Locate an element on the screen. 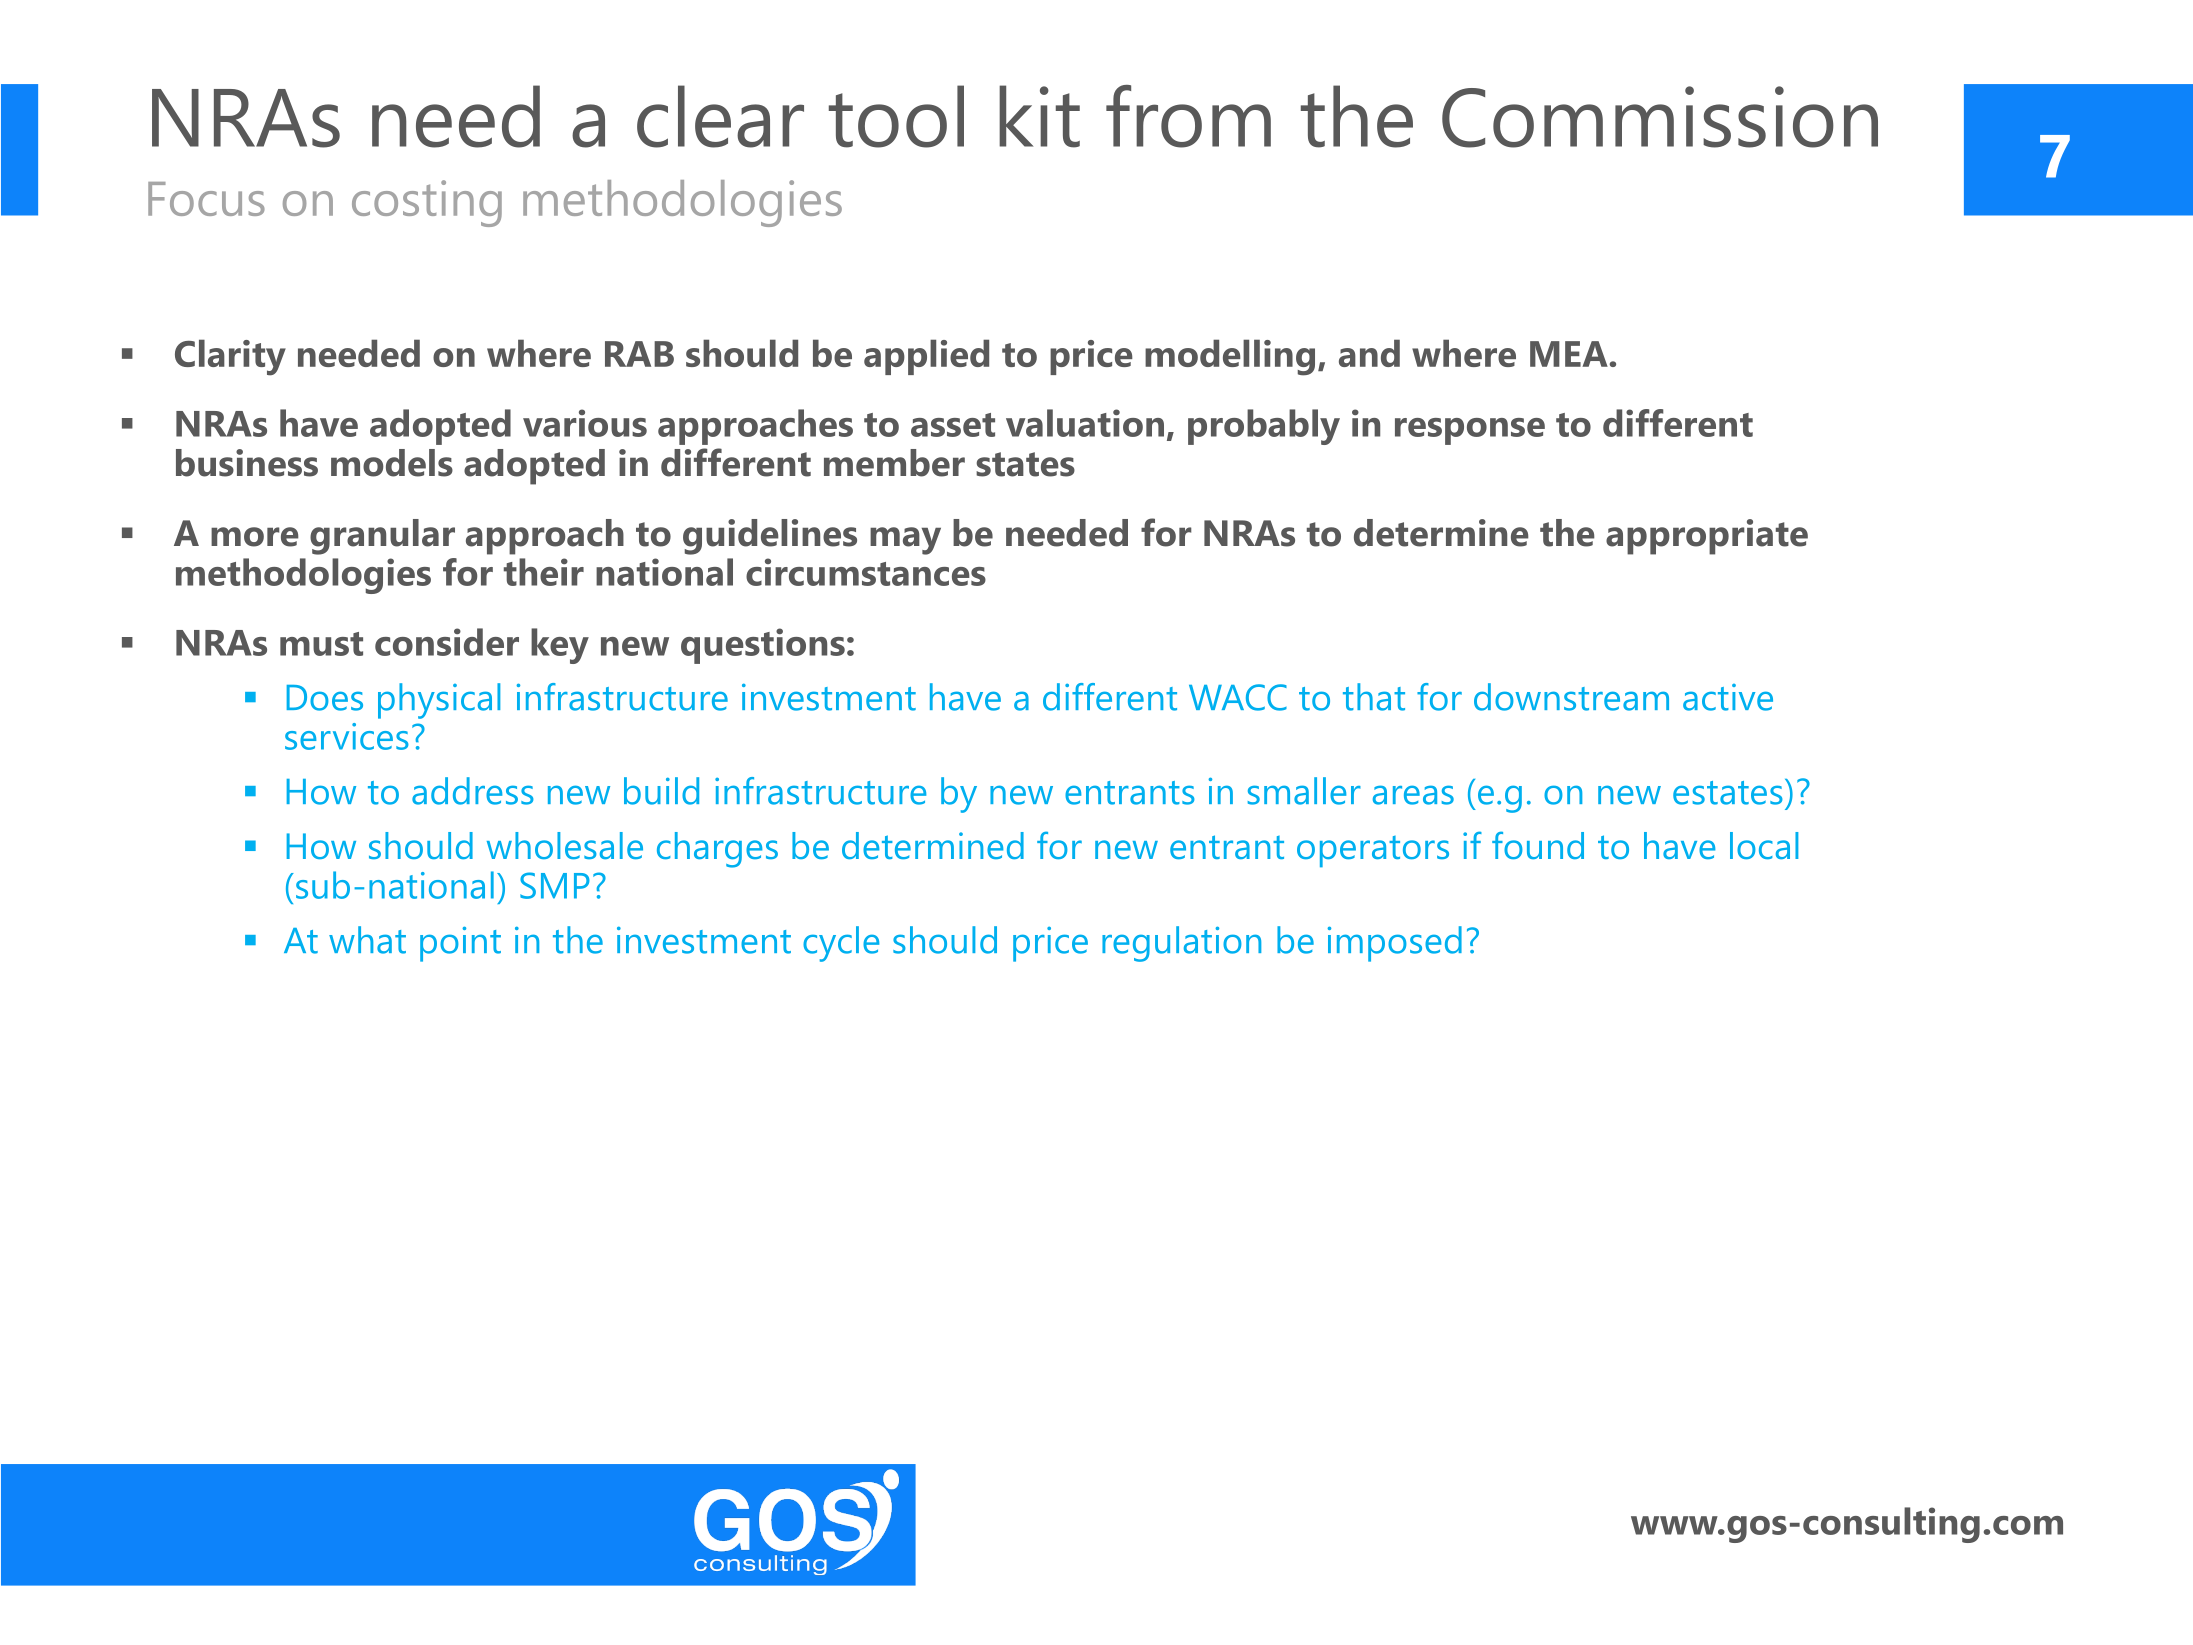  Commission is located at coordinates (1660, 117).
